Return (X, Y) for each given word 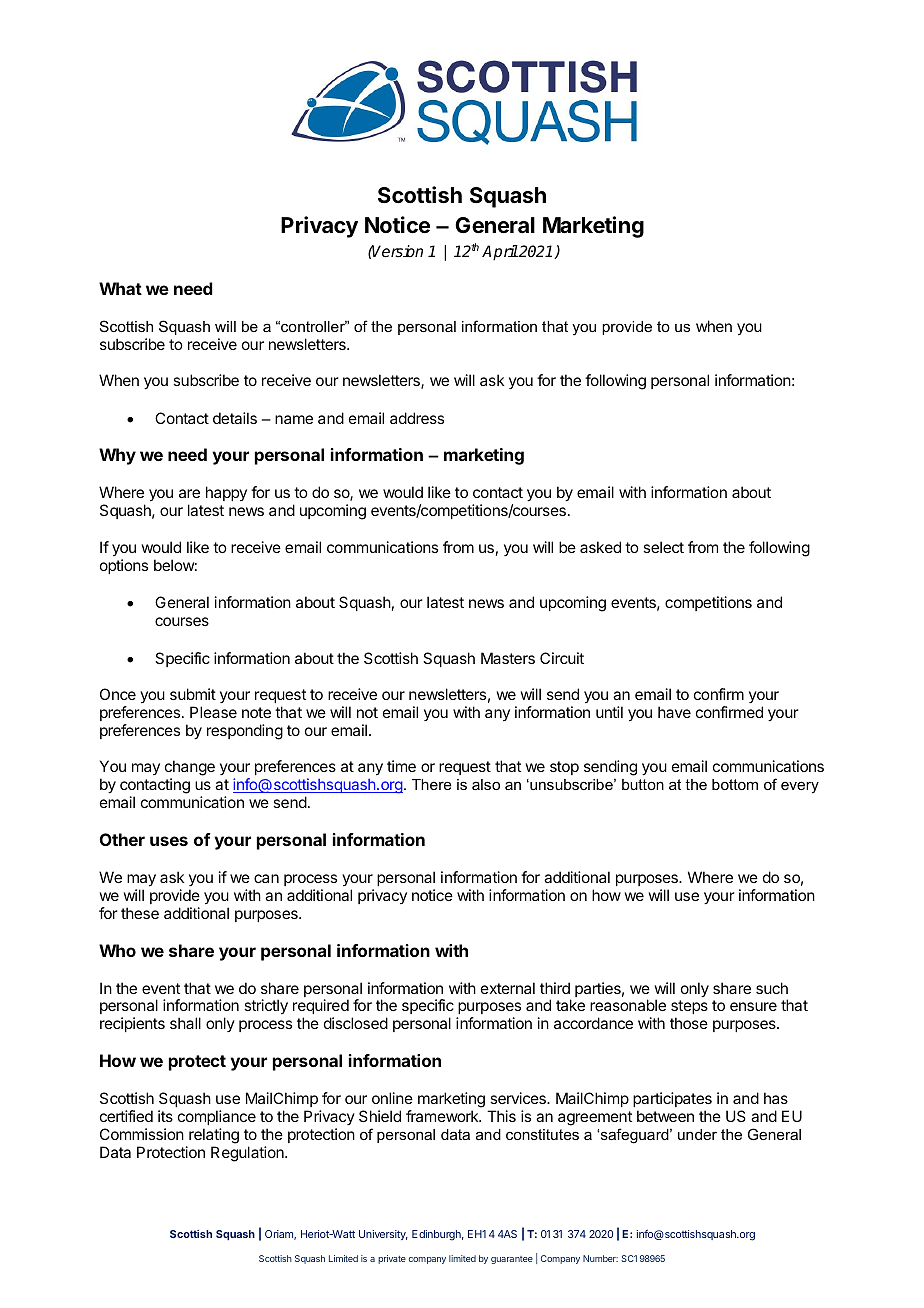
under (697, 1134)
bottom (735, 784)
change (190, 769)
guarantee (512, 1260)
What (120, 288)
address (417, 418)
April (500, 253)
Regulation (248, 1154)
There (432, 784)
